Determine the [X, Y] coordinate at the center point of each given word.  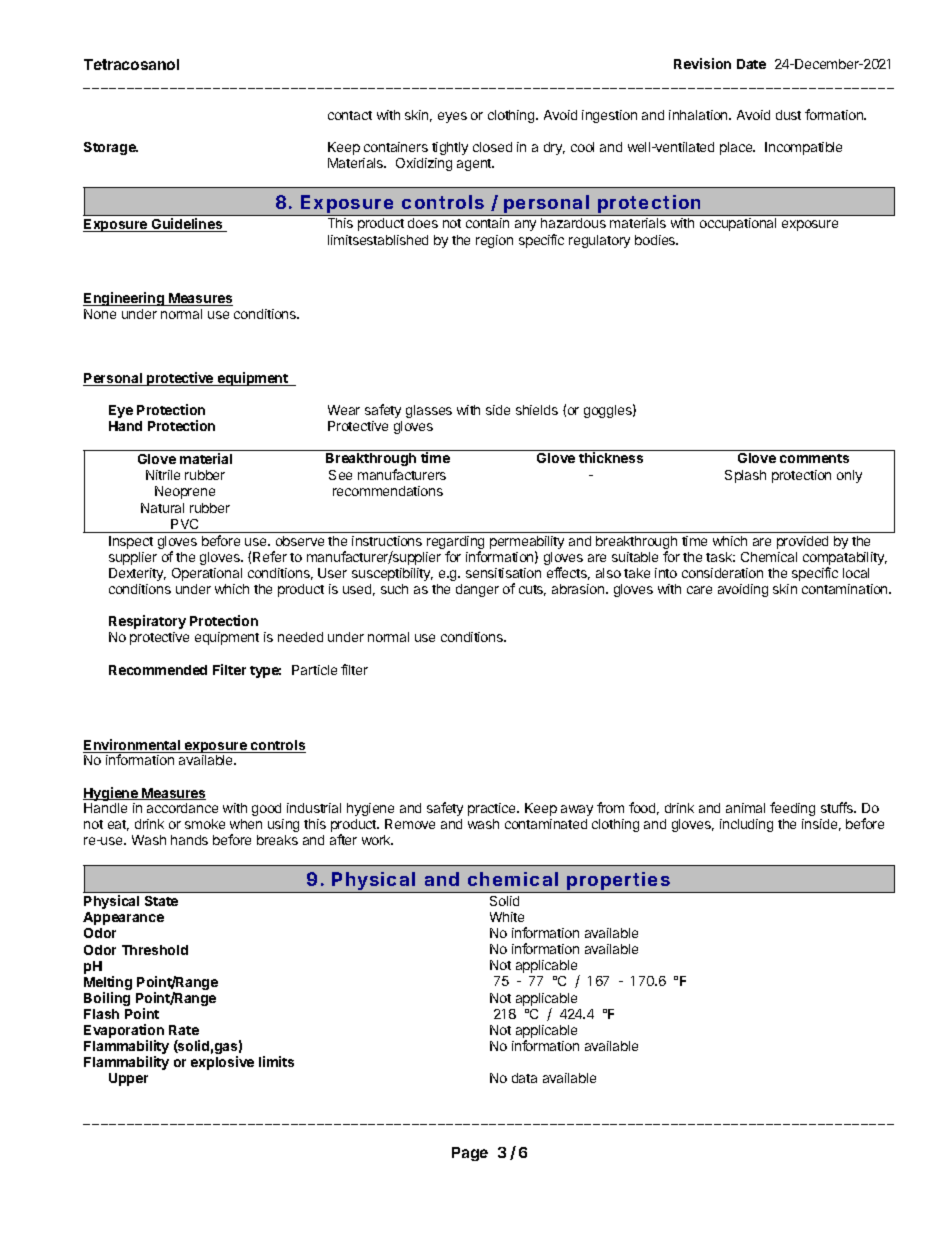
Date [751, 64]
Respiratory [147, 622]
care [699, 590]
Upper [128, 1079]
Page [470, 1154]
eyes [452, 117]
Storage [111, 148]
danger [477, 590]
